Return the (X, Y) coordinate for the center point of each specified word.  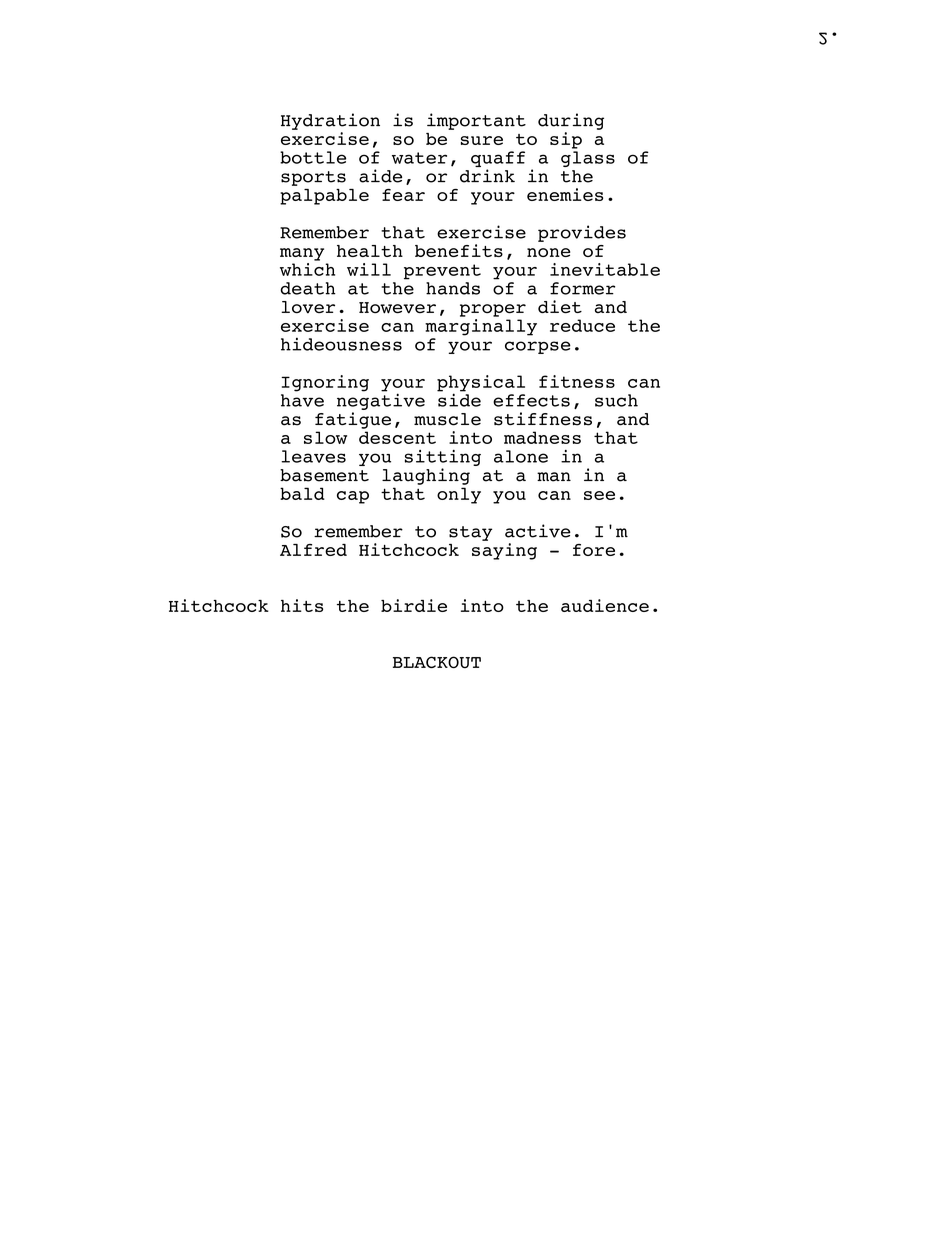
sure (482, 140)
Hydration (330, 121)
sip (566, 140)
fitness (577, 381)
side (459, 399)
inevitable (605, 269)
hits (302, 605)
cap (353, 497)
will (369, 269)
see (599, 495)
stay (470, 533)
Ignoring (325, 383)
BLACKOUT (437, 662)
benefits (459, 250)
